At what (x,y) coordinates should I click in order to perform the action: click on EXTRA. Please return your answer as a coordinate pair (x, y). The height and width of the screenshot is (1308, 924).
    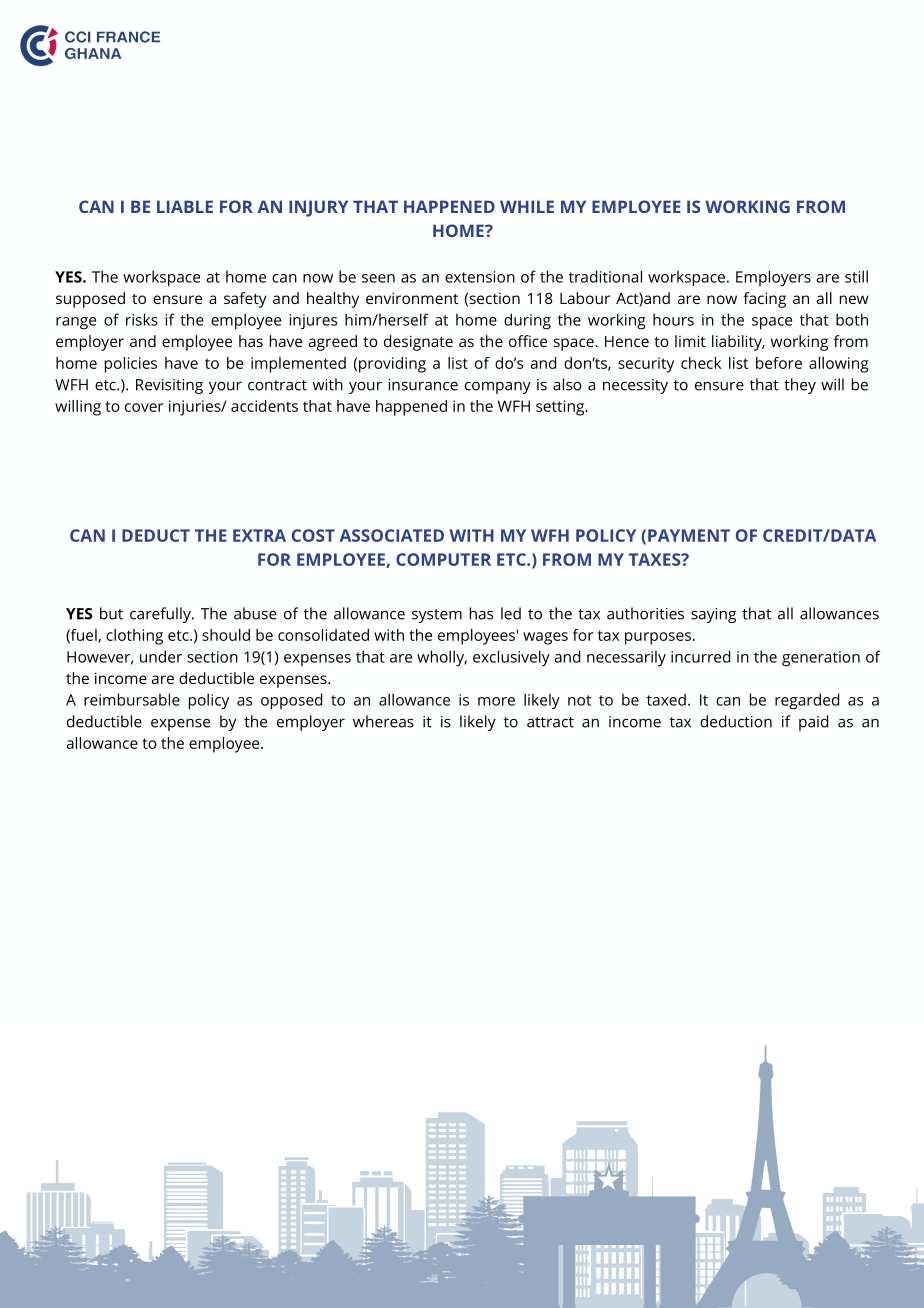
    Looking at the image, I should click on (259, 535).
